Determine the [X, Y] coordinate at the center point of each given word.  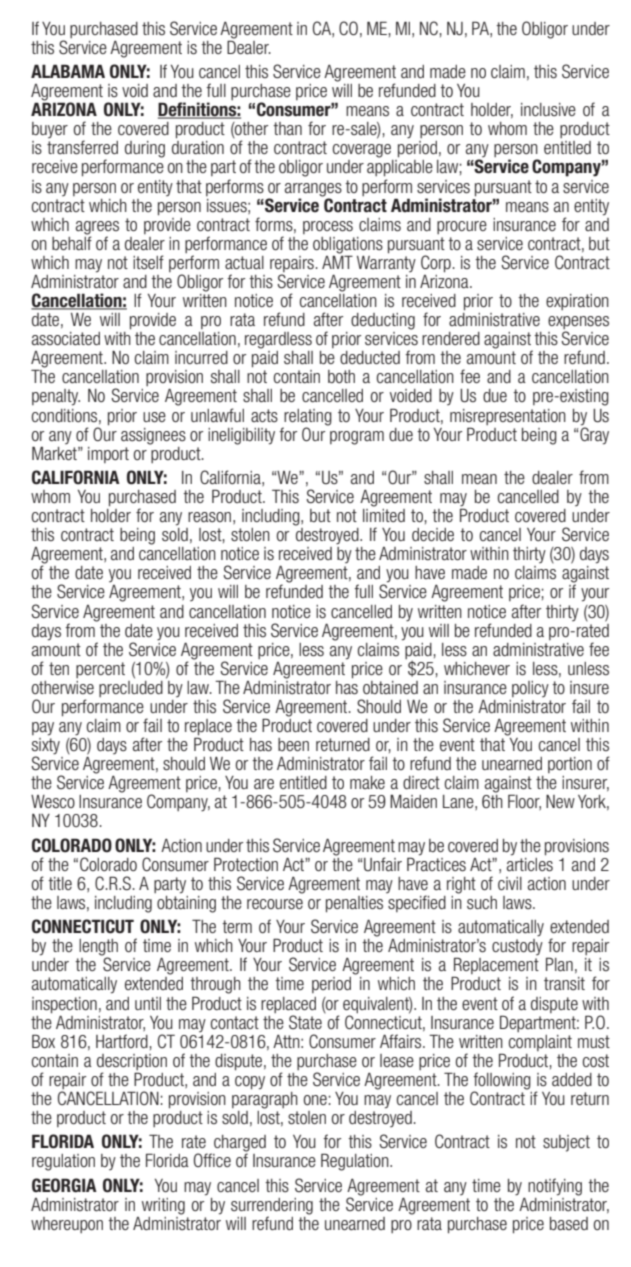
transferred [82, 147]
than [287, 128]
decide [433, 534]
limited [384, 514]
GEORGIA [64, 1185]
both [341, 376]
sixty [46, 746]
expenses [578, 324]
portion [570, 765]
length [98, 948]
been [293, 744]
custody [517, 947]
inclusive [548, 110]
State [305, 1022]
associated [66, 339]
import [108, 455]
